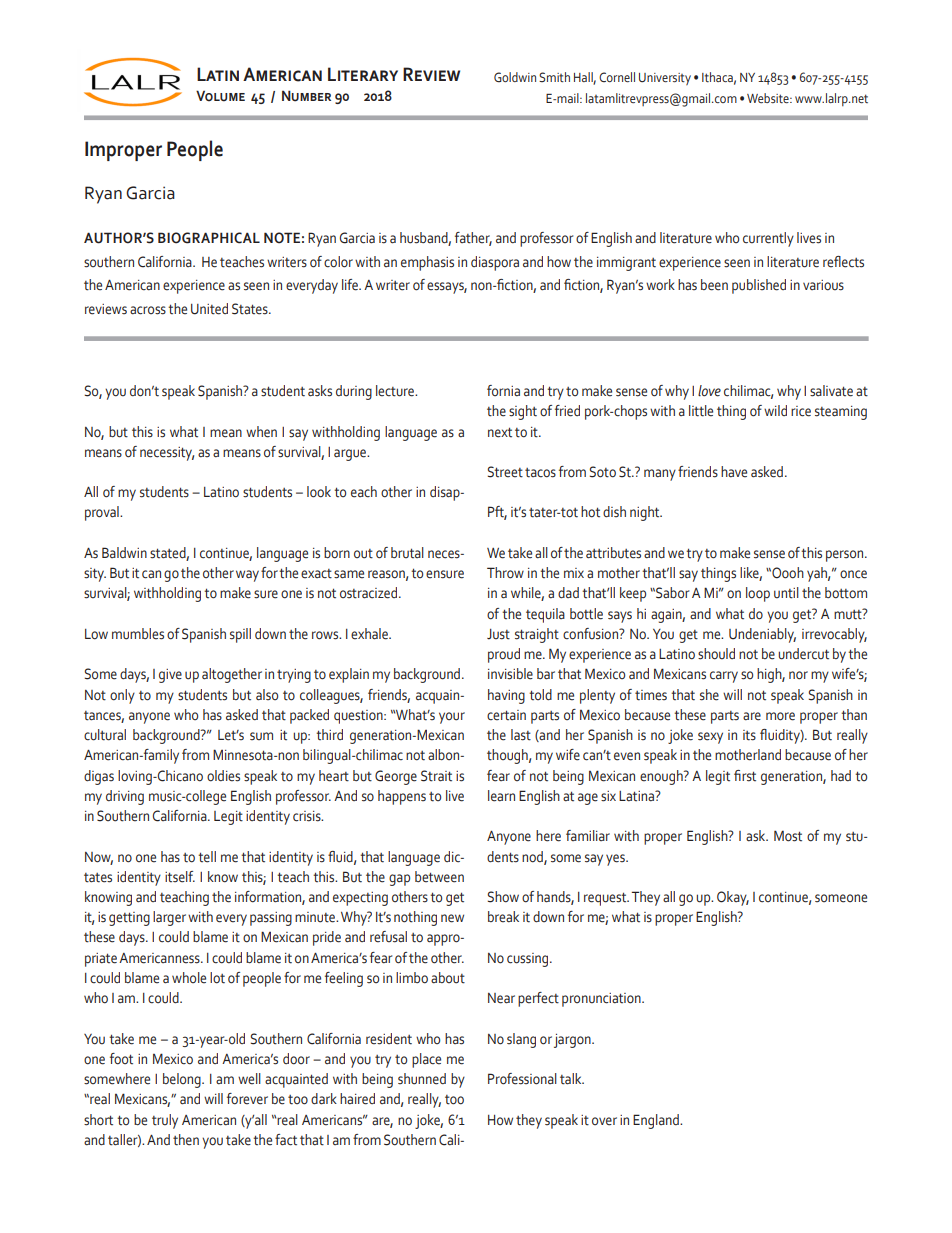  I want to click on Website, so click(769, 98).
